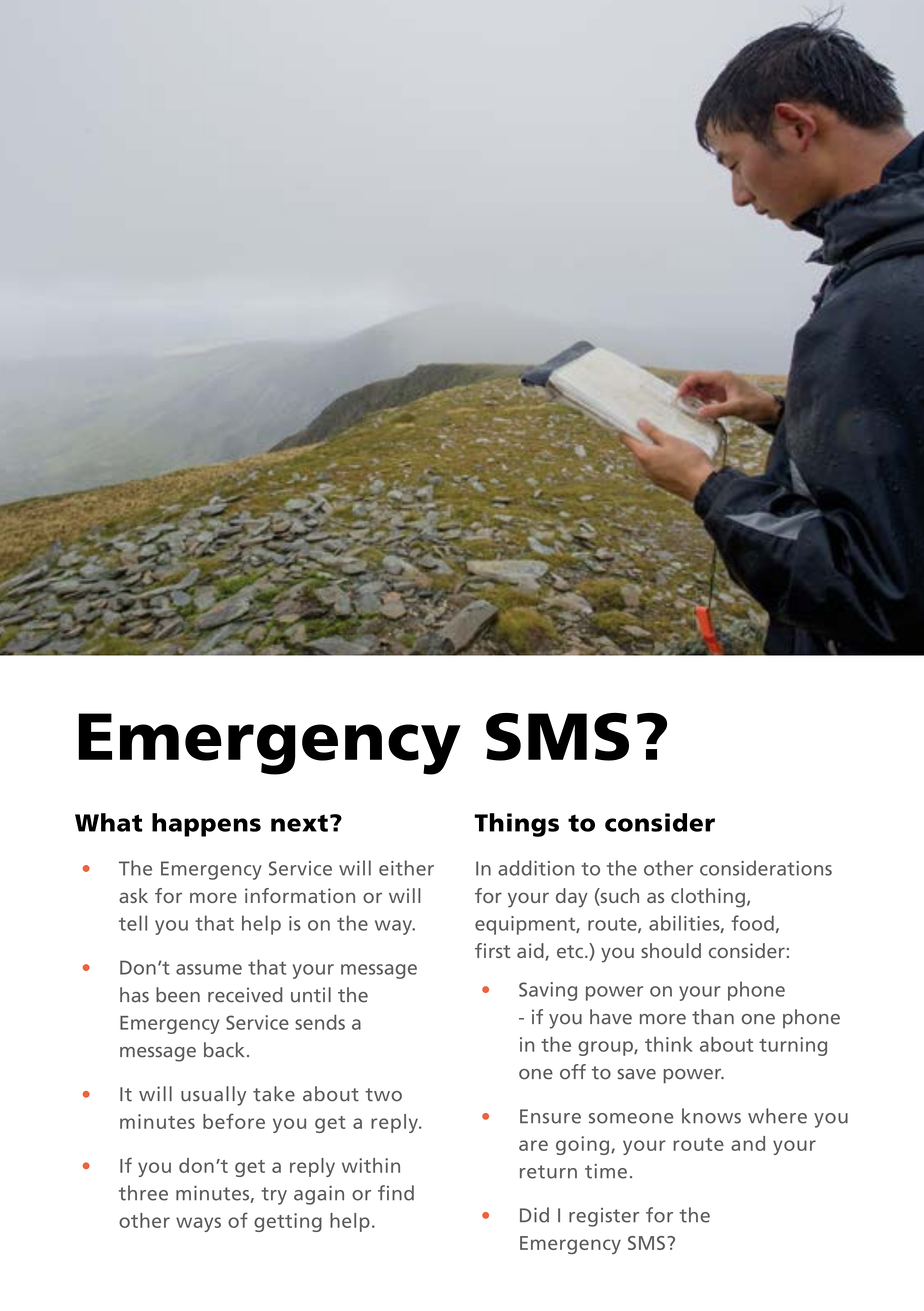  Describe the element at coordinates (516, 825) in the screenshot. I see `Things` at that location.
